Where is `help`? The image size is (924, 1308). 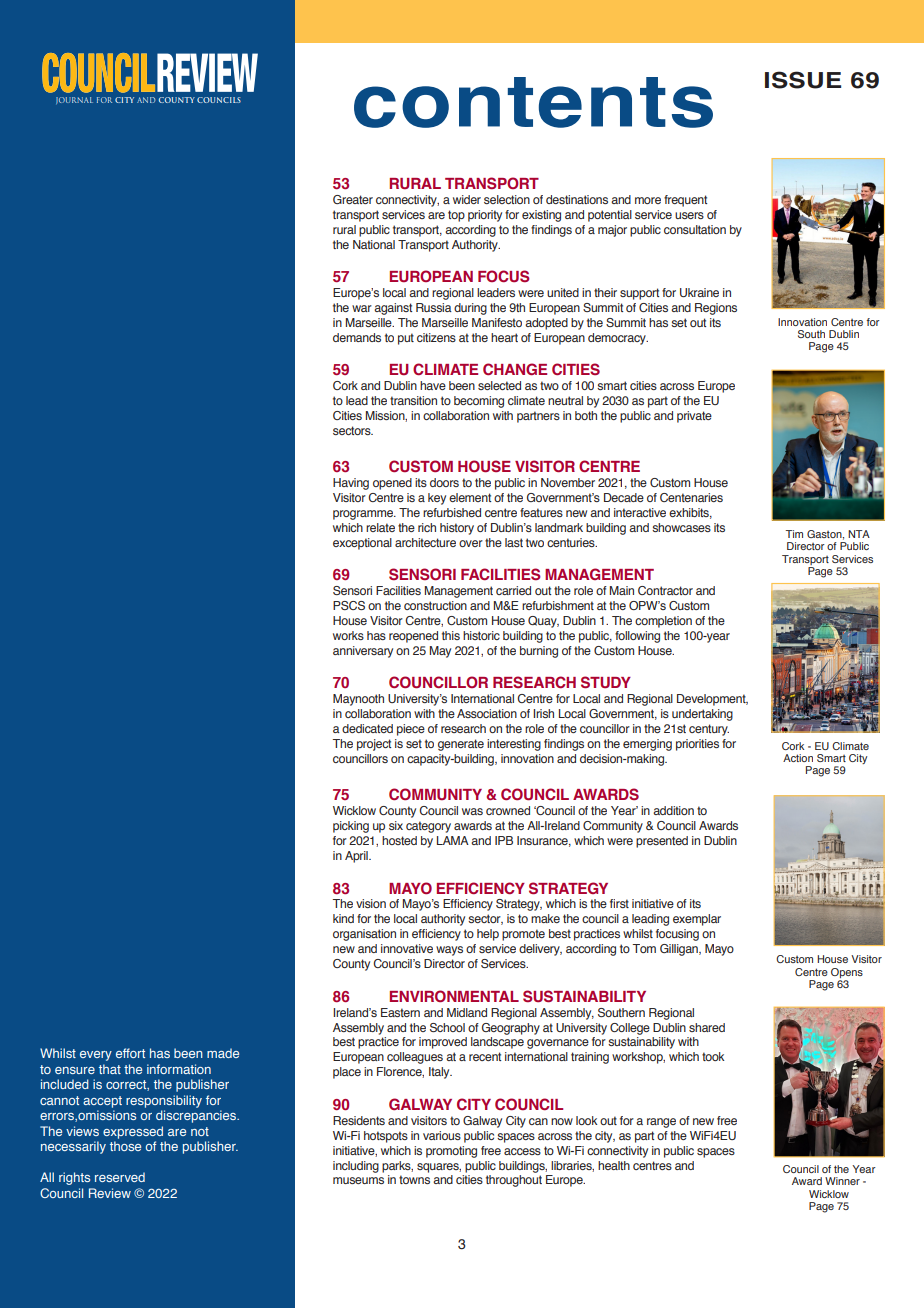 help is located at coordinates (488, 935).
